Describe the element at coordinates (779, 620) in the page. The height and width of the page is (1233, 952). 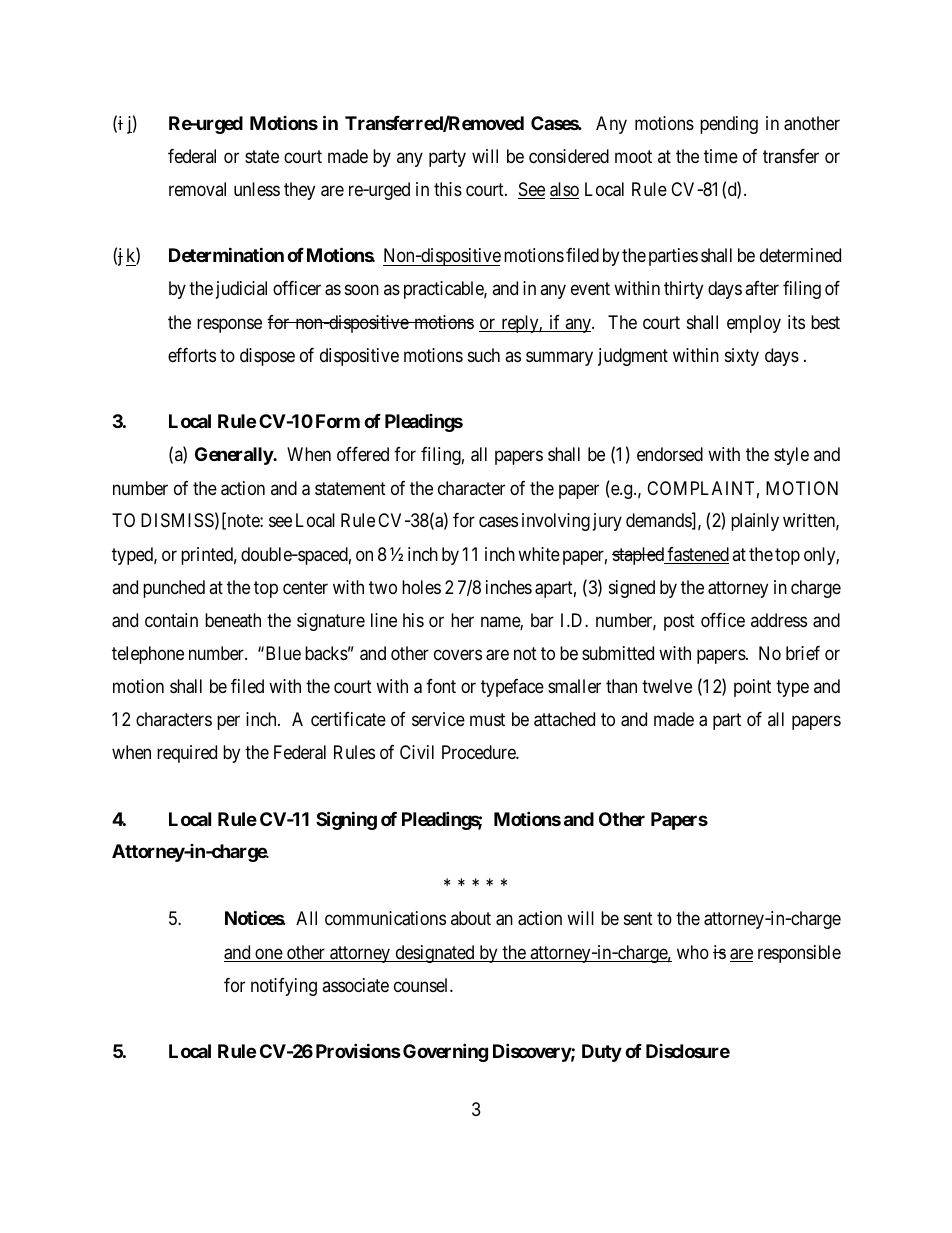
I see `address` at that location.
